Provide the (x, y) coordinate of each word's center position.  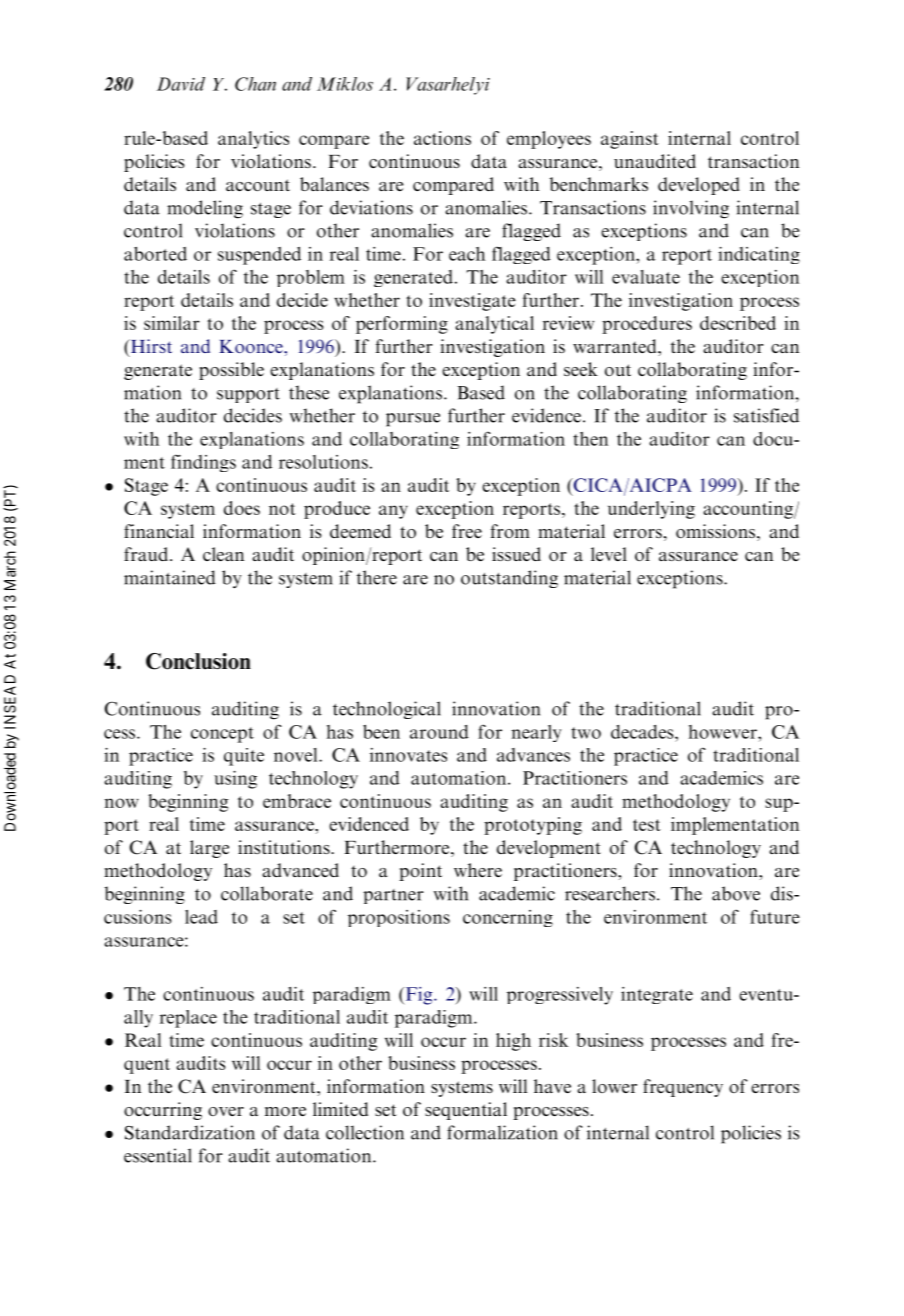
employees (549, 140)
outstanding (509, 579)
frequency (683, 1088)
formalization (502, 1132)
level (609, 554)
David (181, 84)
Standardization (190, 1132)
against (630, 140)
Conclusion (198, 661)
